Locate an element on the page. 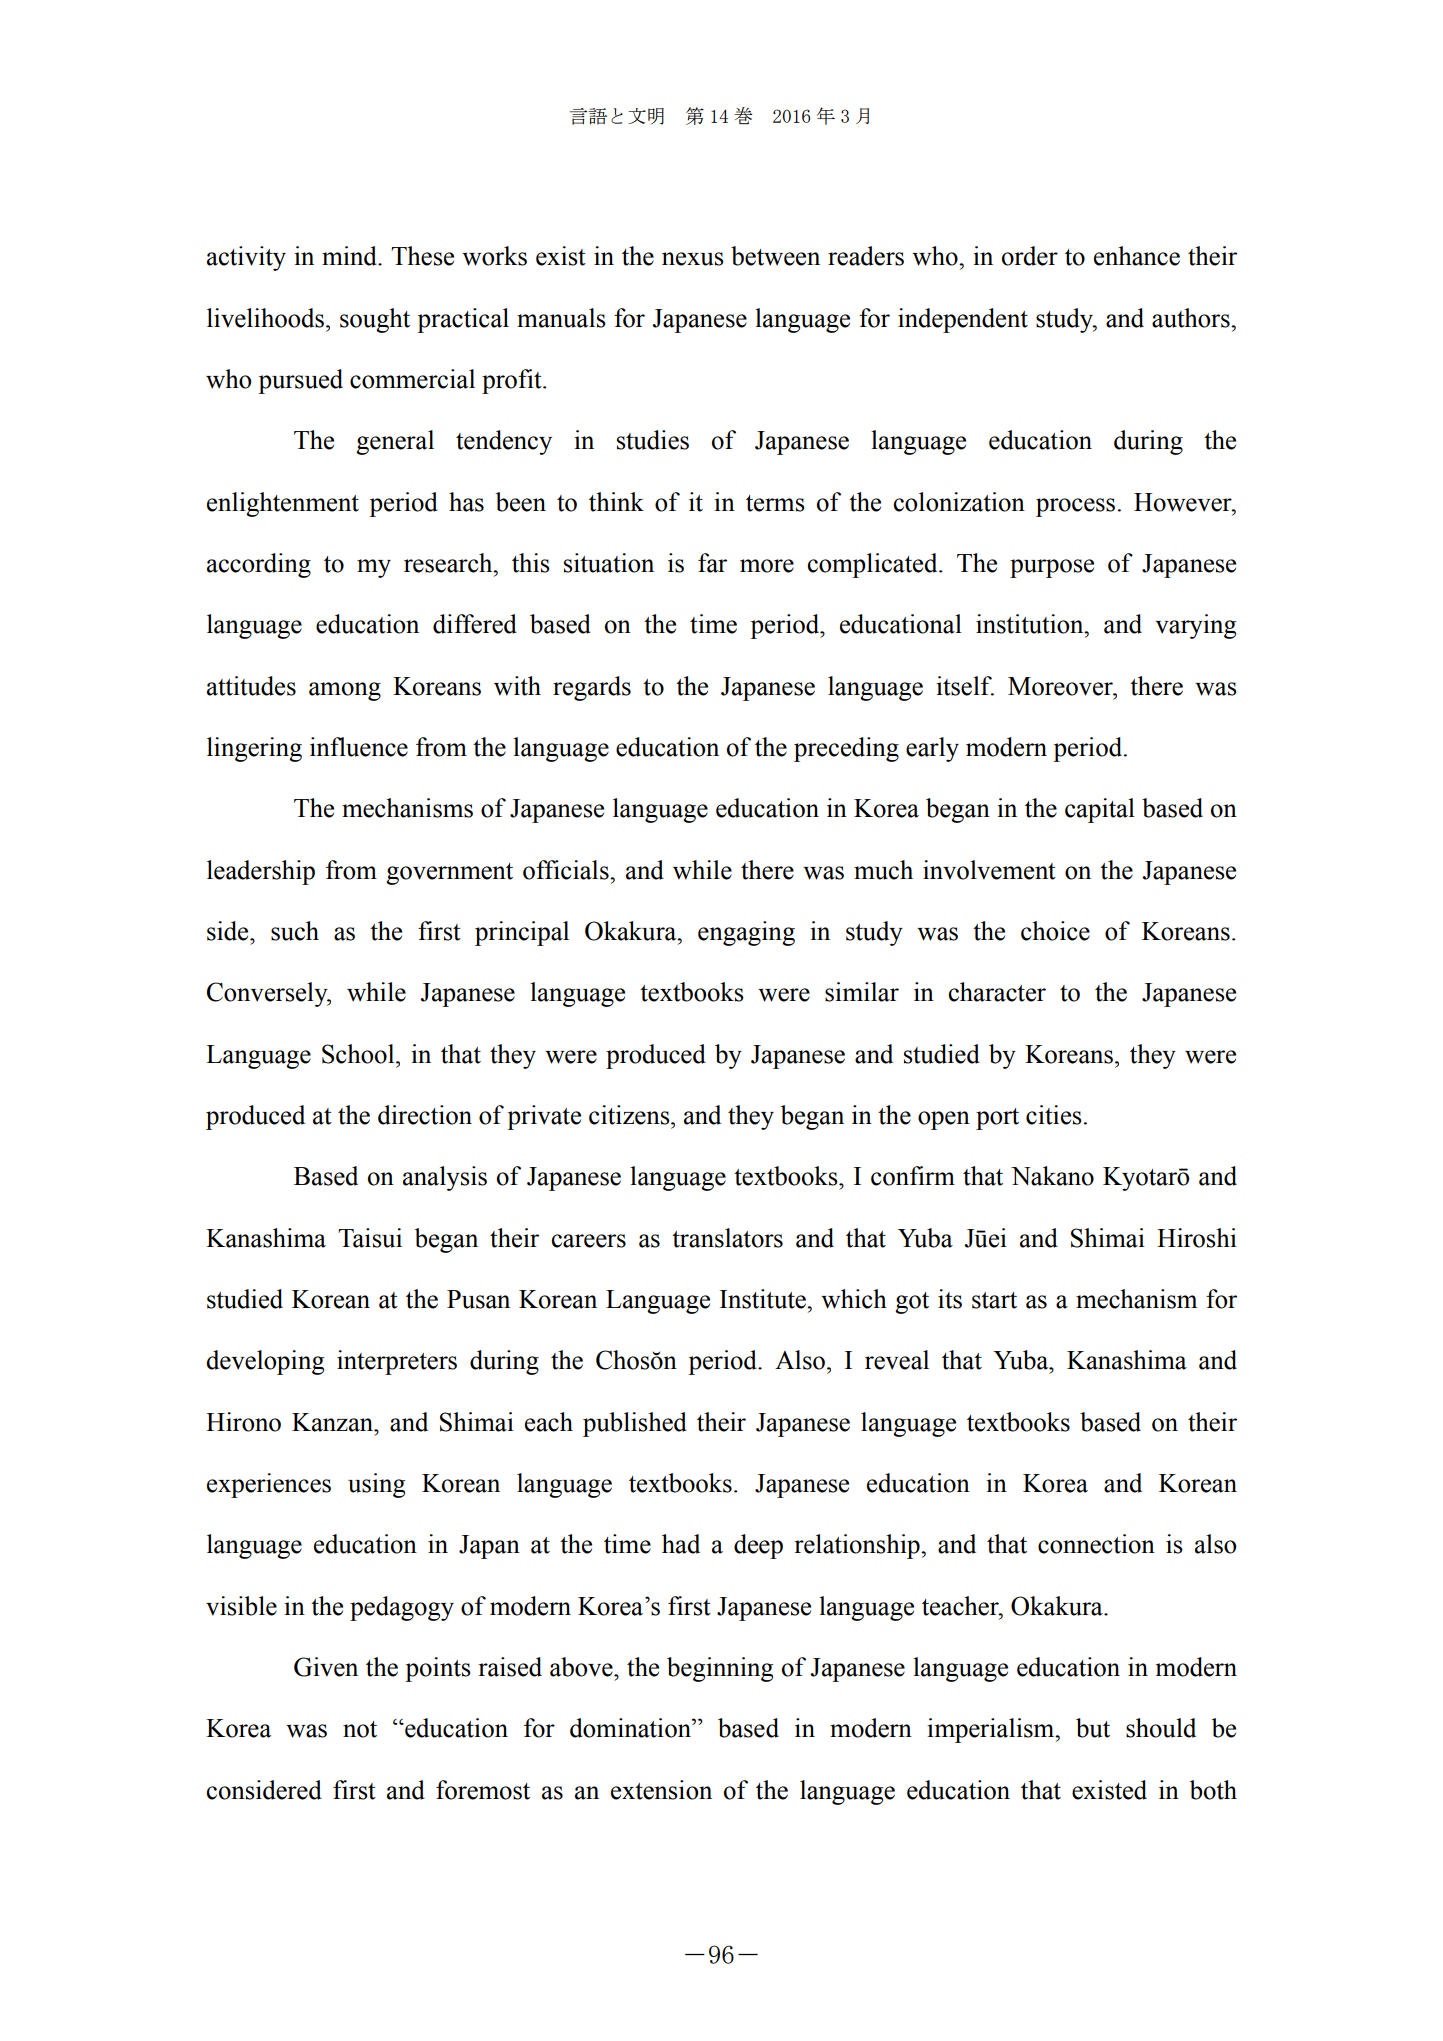 The width and height of the image is (1443, 2041). engaging is located at coordinates (746, 933).
